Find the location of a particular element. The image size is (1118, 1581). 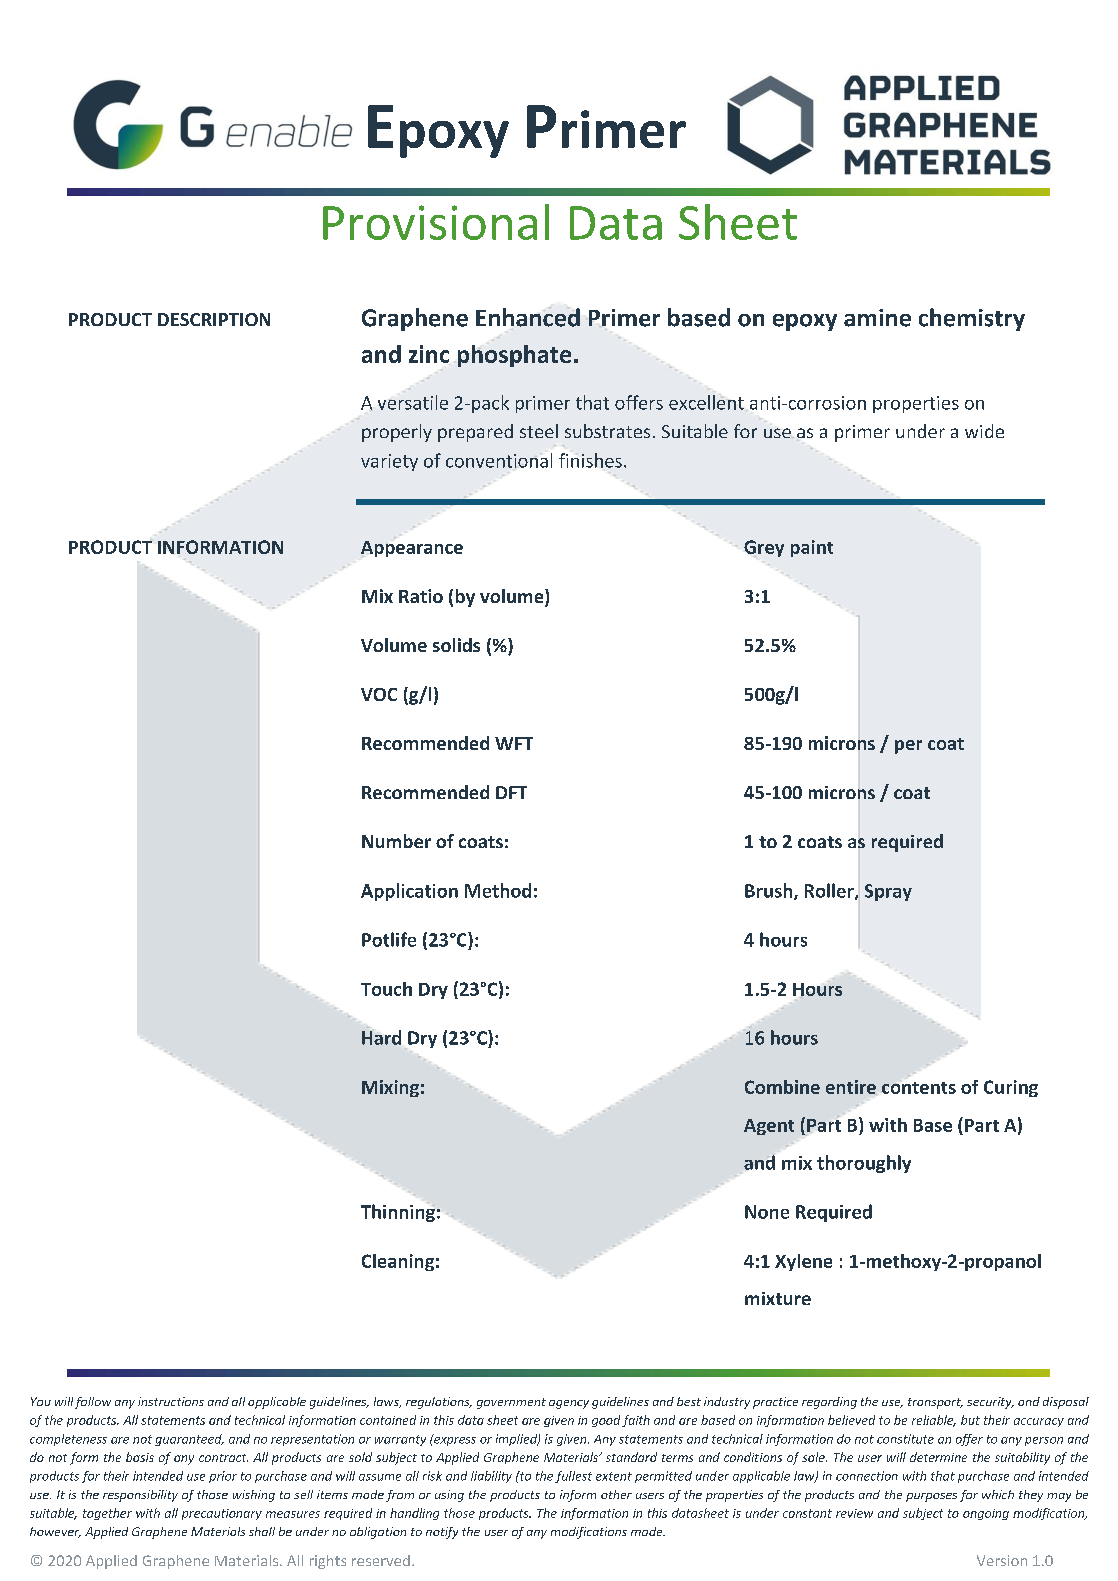

Mixing is located at coordinates (390, 1088).
